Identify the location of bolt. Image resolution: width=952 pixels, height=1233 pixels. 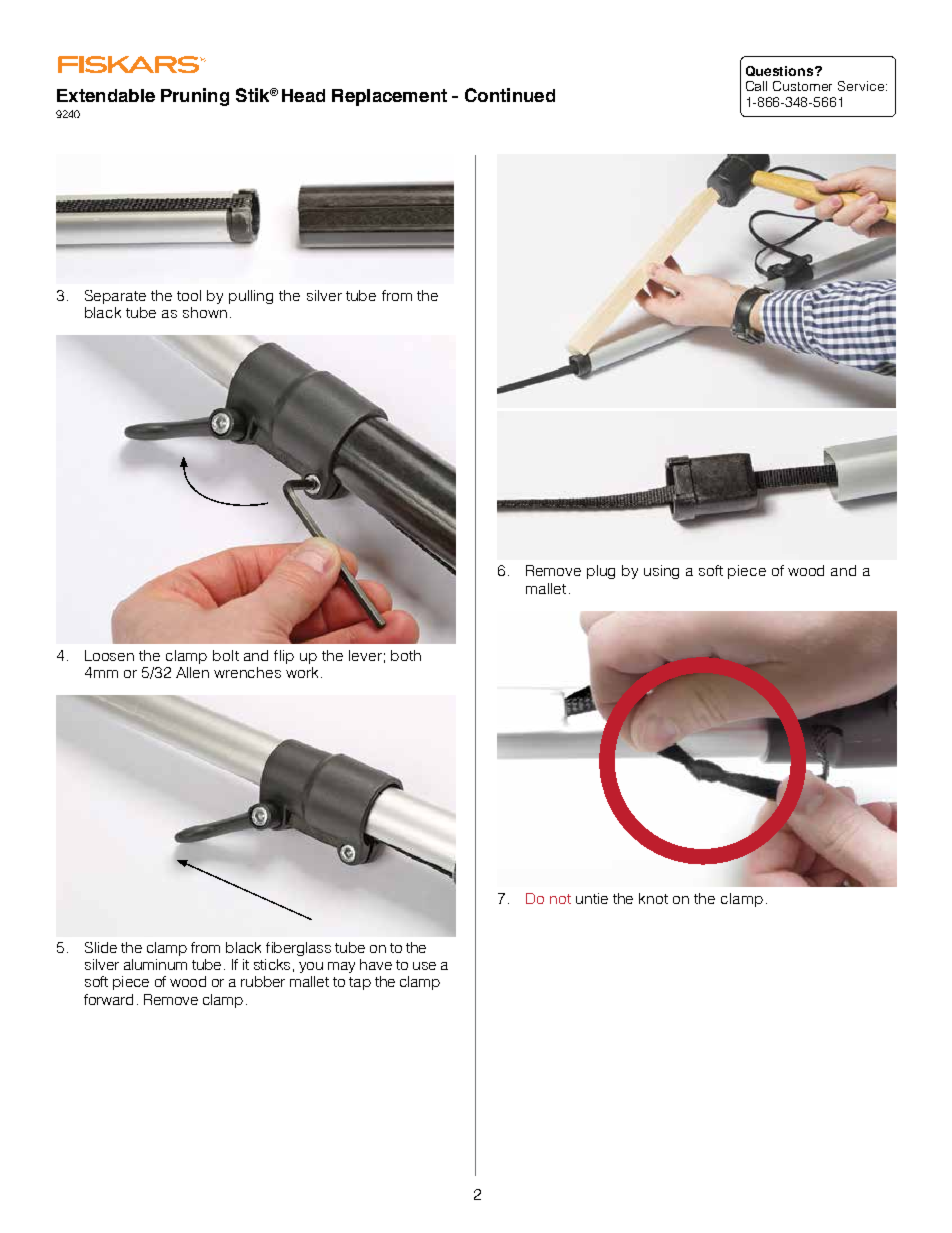
(226, 655).
